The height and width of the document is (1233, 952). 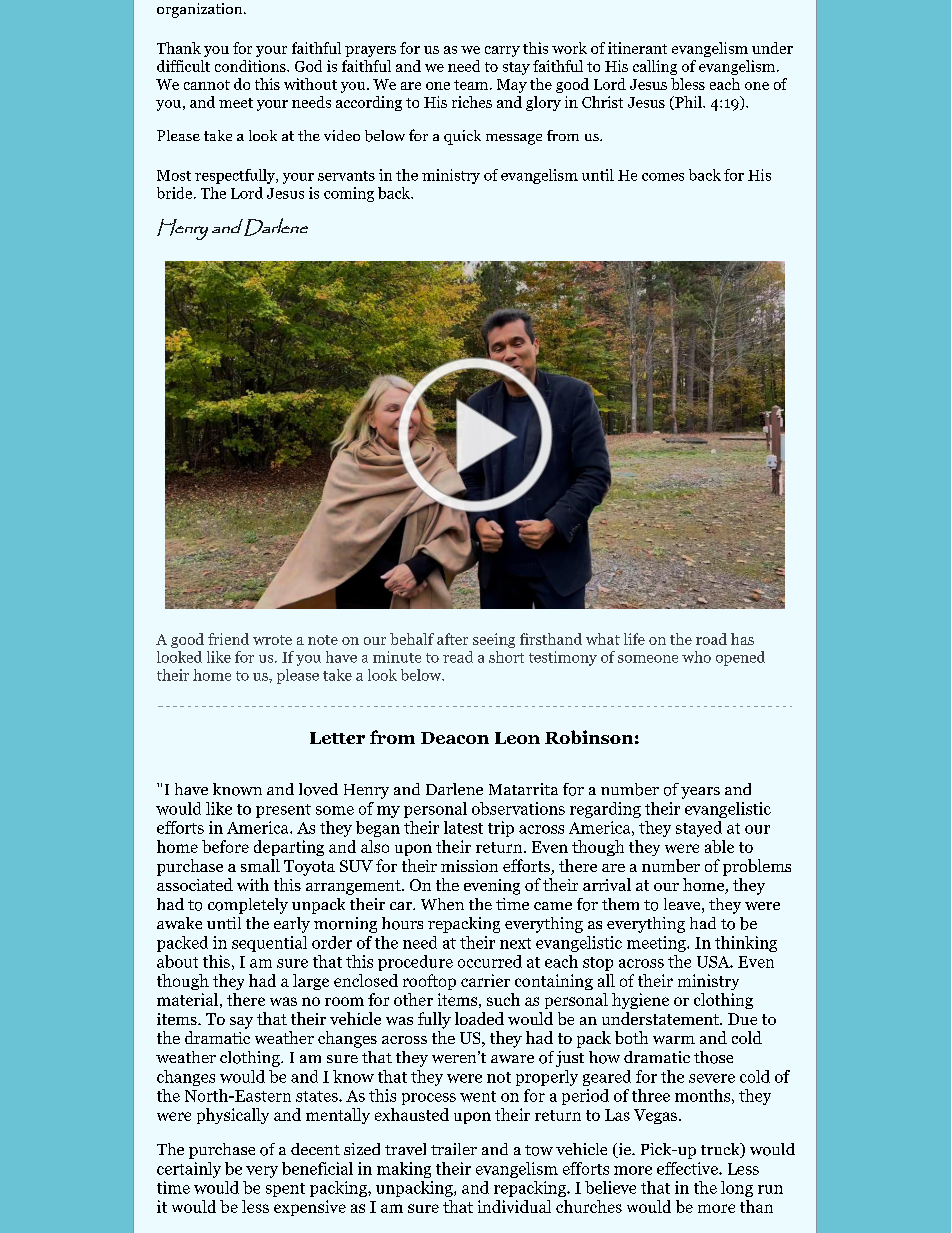 I want to click on latest, so click(x=463, y=827).
